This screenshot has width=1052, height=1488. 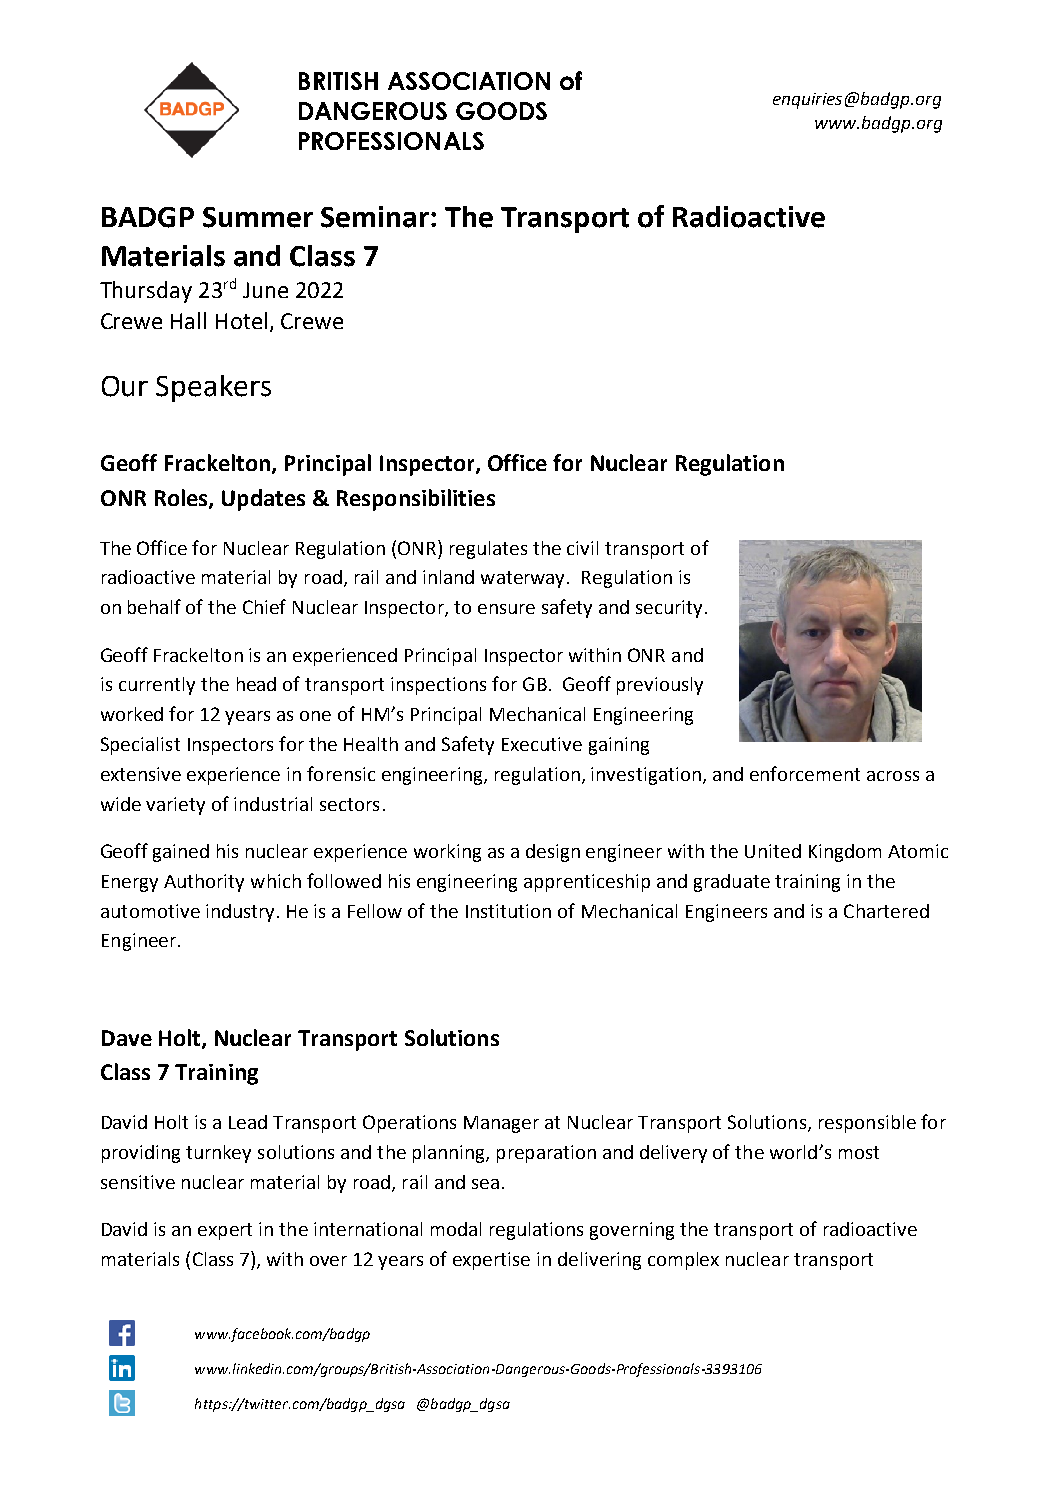 What do you see at coordinates (375, 217) in the screenshot?
I see `Seminar` at bounding box center [375, 217].
